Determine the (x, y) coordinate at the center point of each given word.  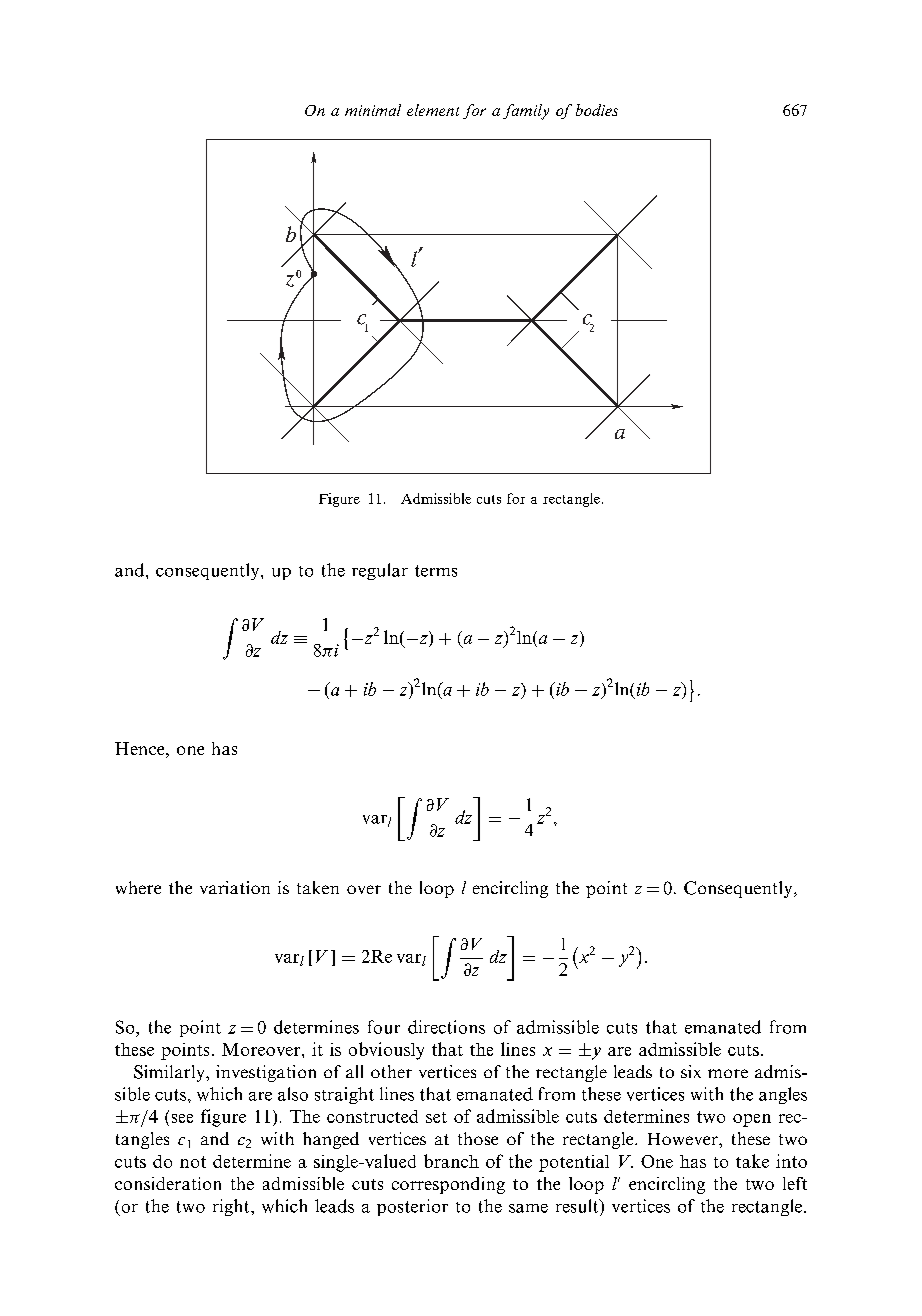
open (752, 1120)
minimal (373, 110)
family (526, 112)
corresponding (448, 1185)
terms (436, 571)
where (138, 887)
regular (380, 571)
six (691, 1071)
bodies (597, 110)
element (433, 110)
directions (446, 1027)
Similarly (170, 1073)
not (193, 1162)
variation (235, 887)
